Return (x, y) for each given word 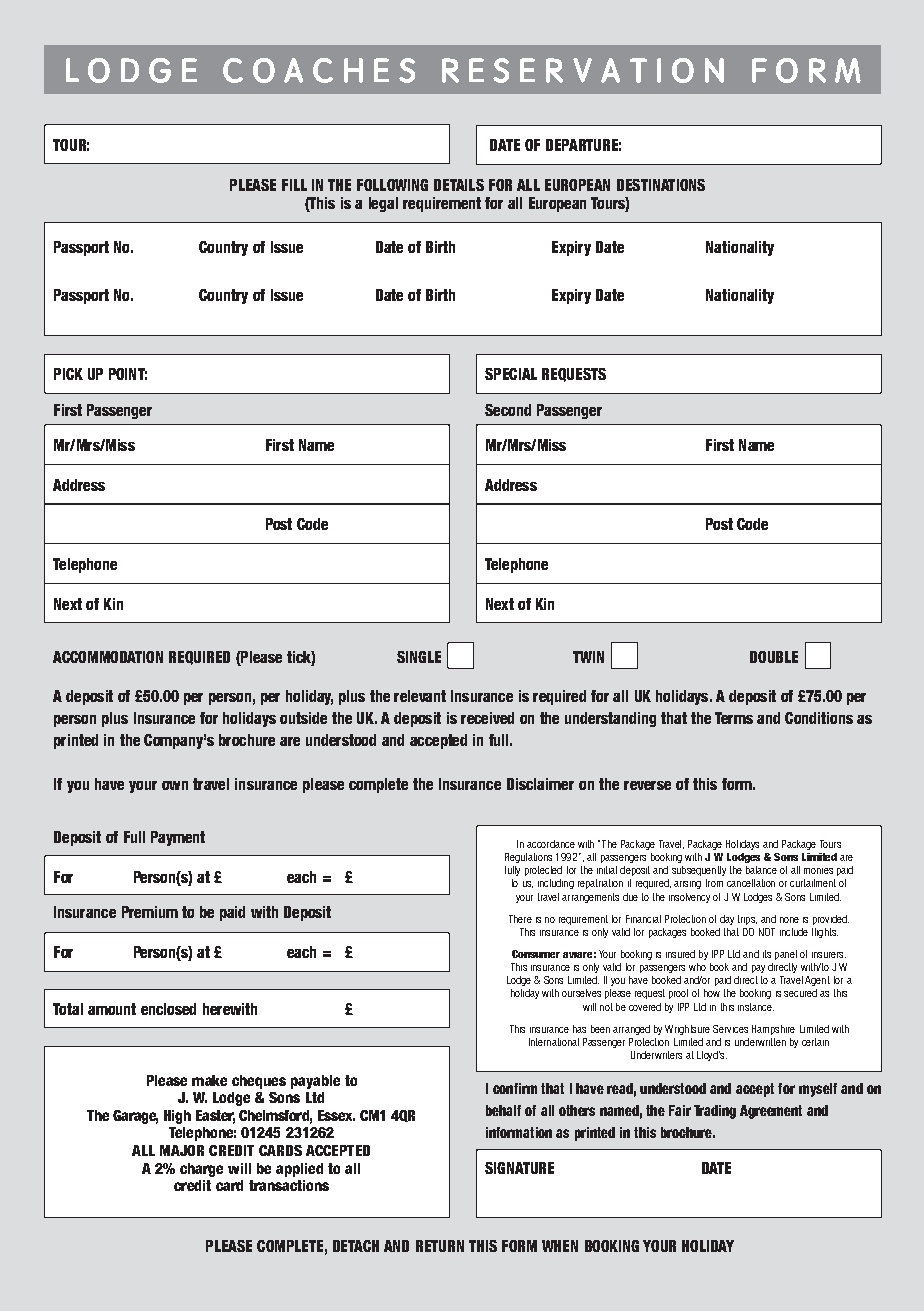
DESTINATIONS (661, 185)
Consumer (536, 954)
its (767, 954)
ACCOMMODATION (108, 657)
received (487, 718)
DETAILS (459, 185)
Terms (734, 718)
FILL (294, 185)
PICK (68, 374)
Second (508, 410)
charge (201, 1170)
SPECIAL (511, 374)
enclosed (168, 1009)
